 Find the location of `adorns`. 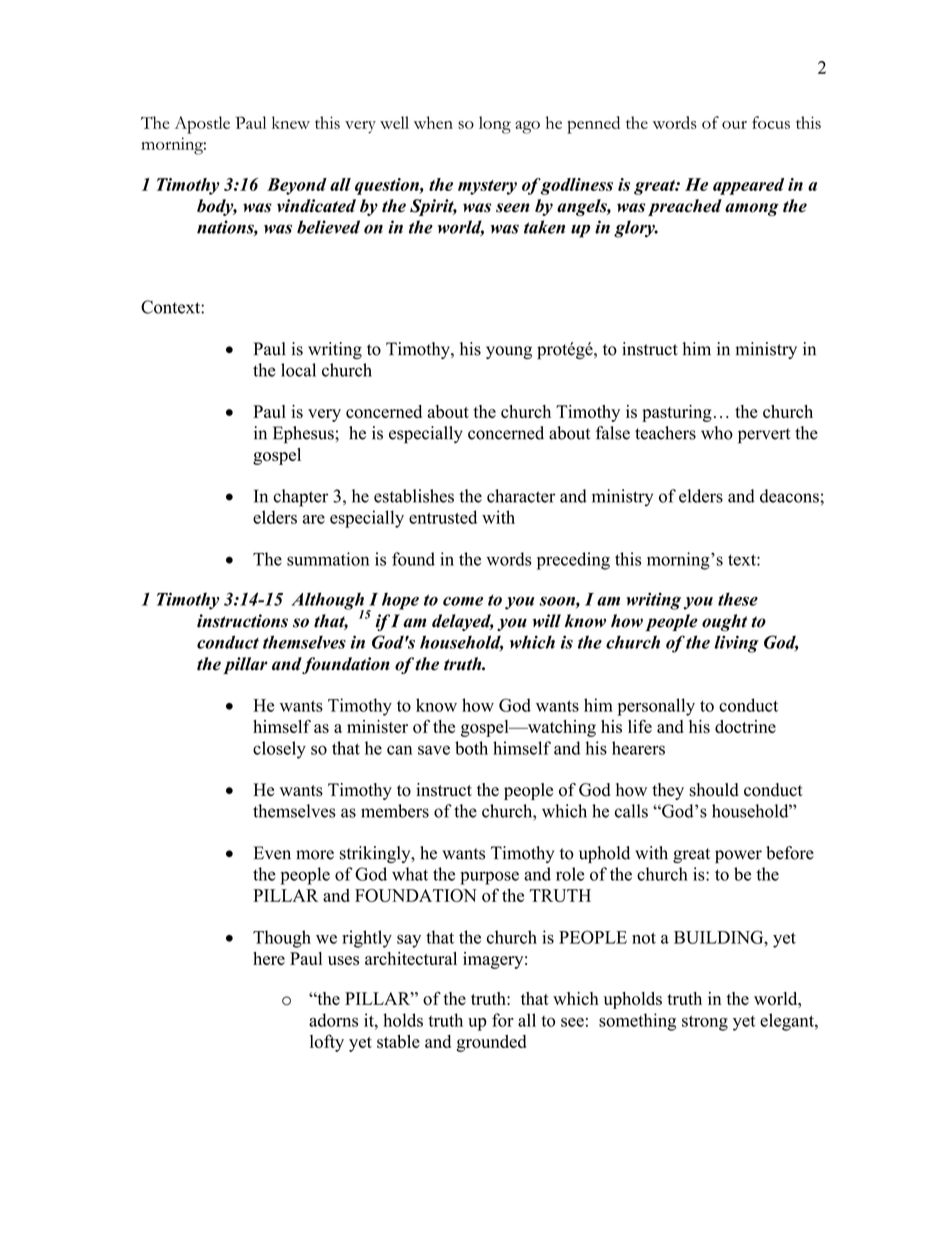

adorns is located at coordinates (333, 1020).
